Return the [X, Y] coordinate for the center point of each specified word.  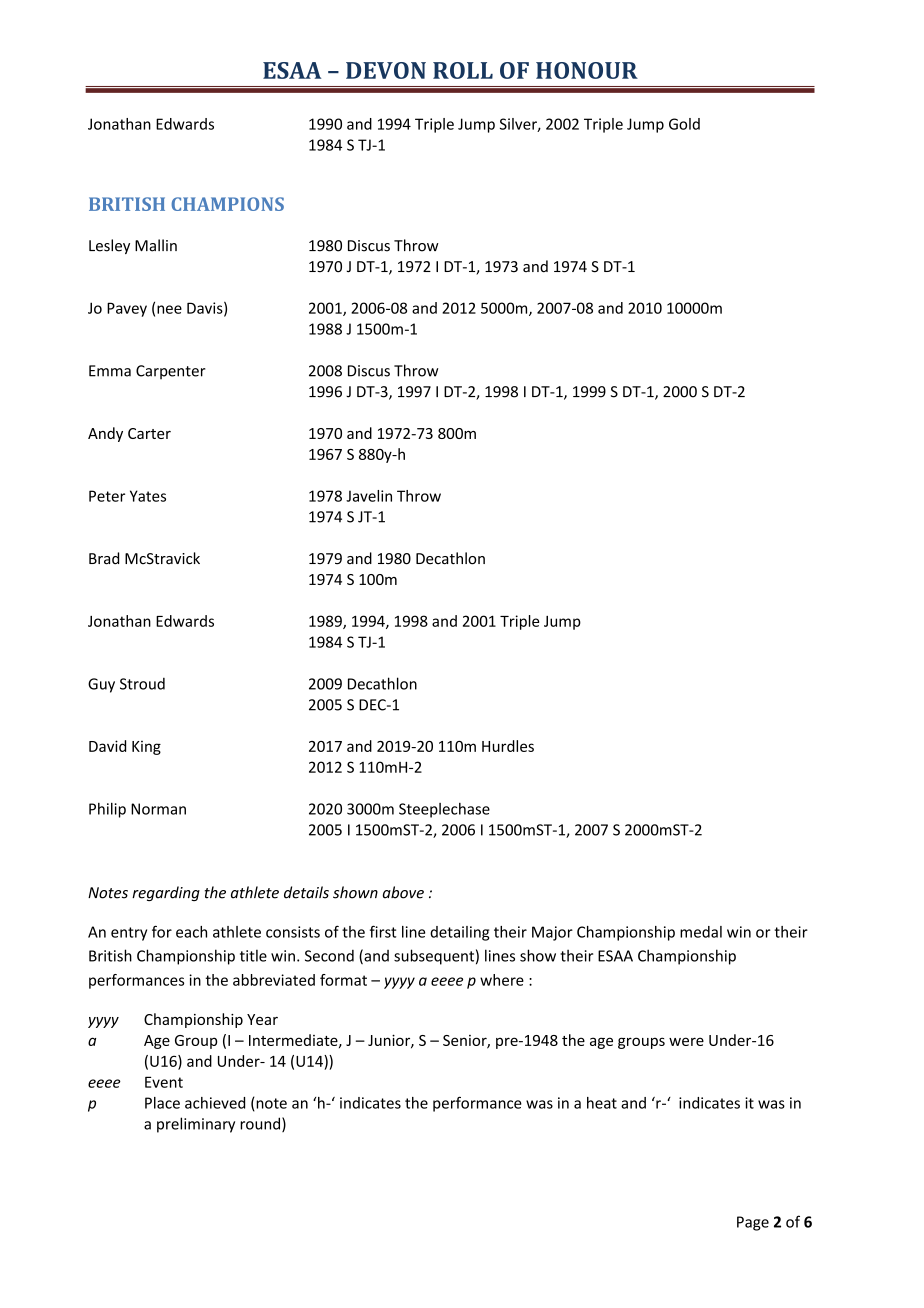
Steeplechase [444, 810]
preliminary [196, 1125]
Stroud [142, 684]
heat [602, 1103]
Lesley [109, 246]
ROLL [463, 70]
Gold [684, 124]
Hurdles [508, 746]
